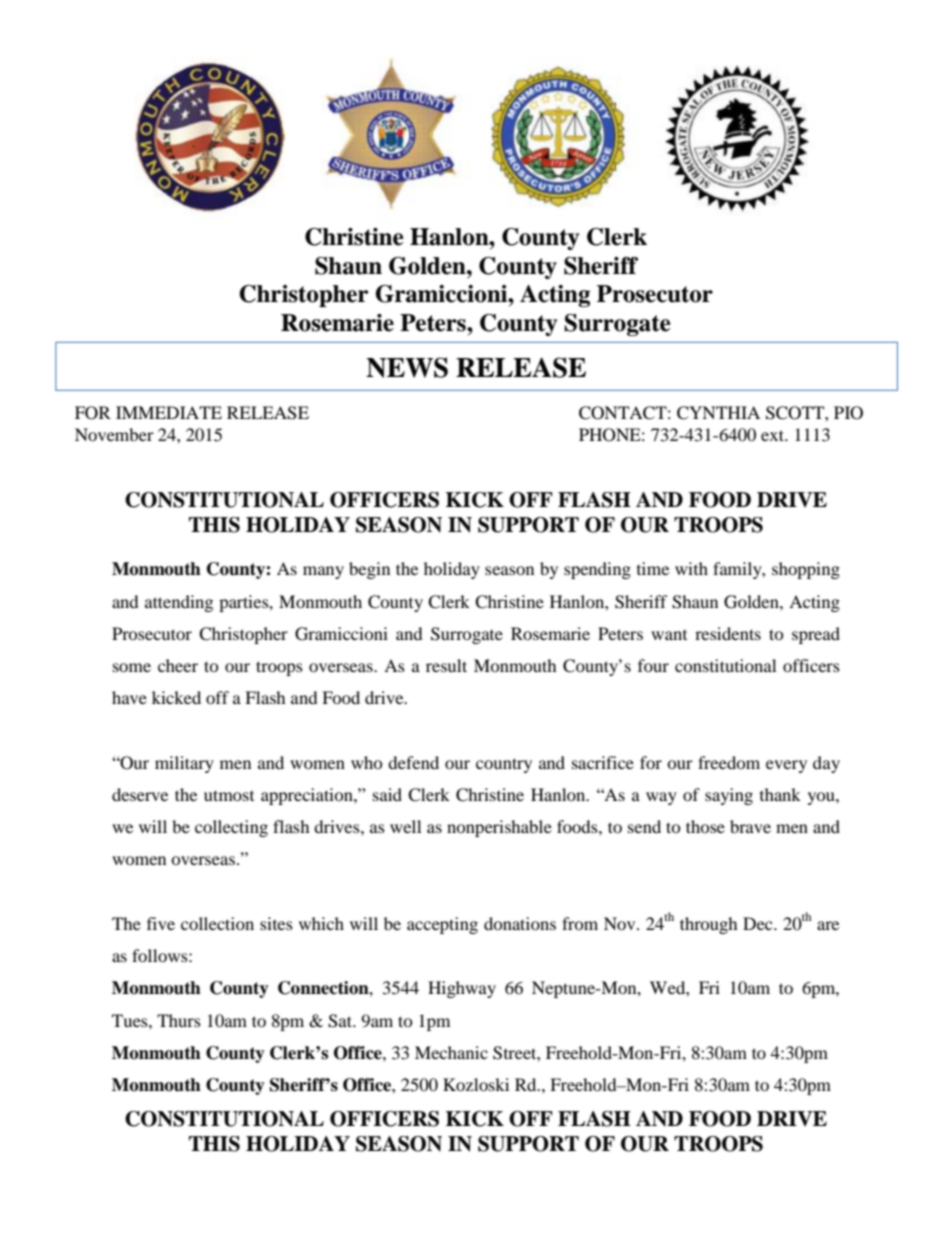 The image size is (952, 1233). What do you see at coordinates (718, 413) in the screenshot?
I see `CYNTHIA` at bounding box center [718, 413].
